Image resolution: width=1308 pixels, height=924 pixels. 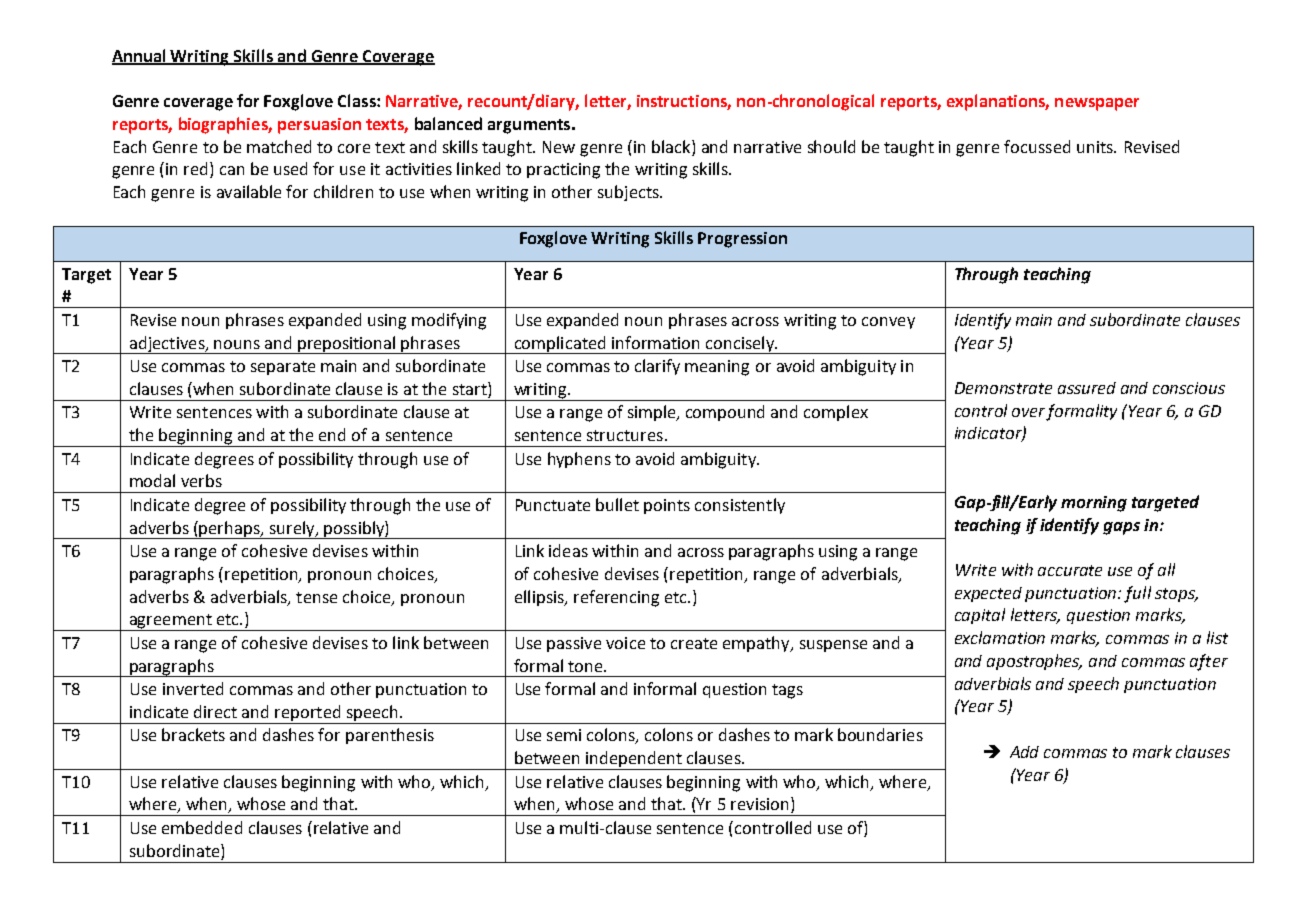 I want to click on embedded, so click(x=202, y=827).
